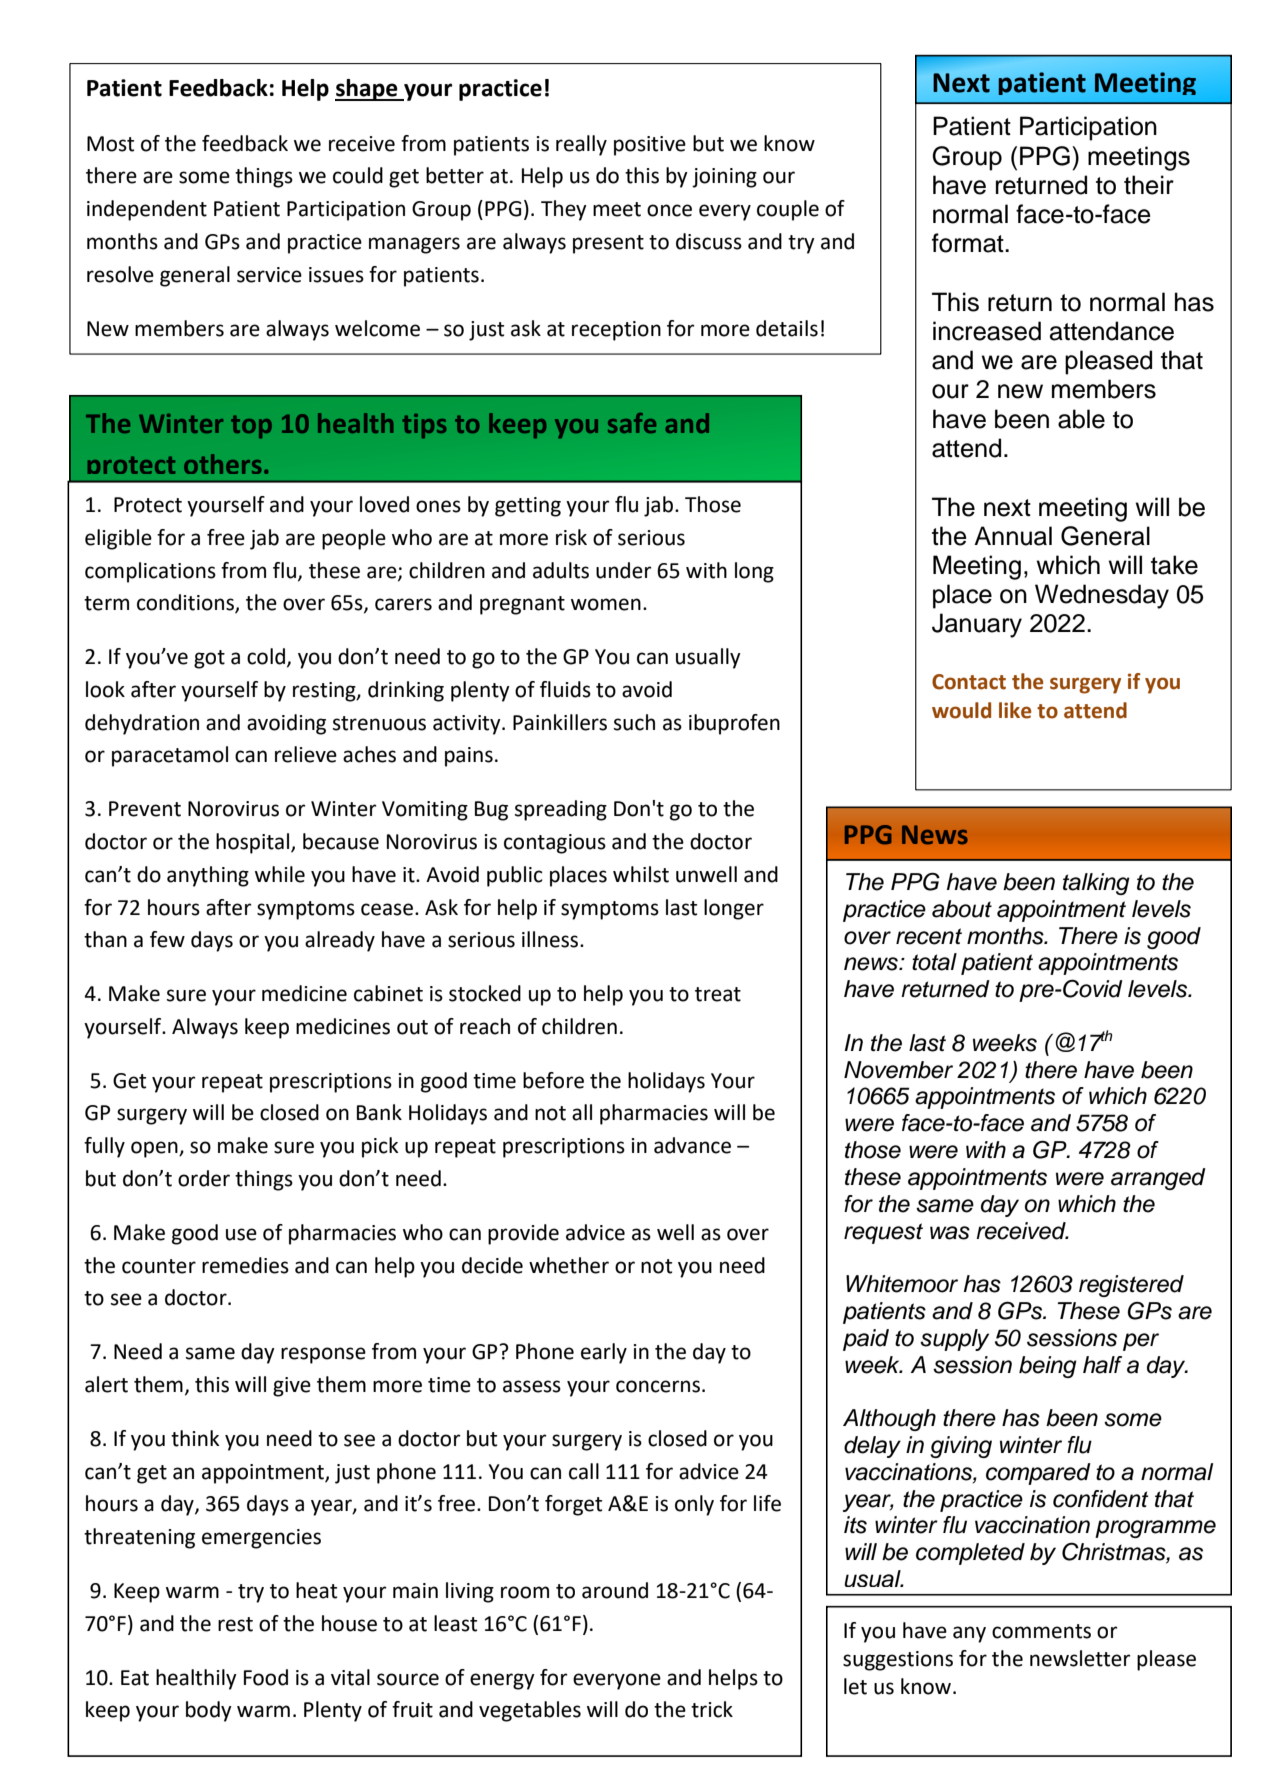 The height and width of the image is (1784, 1262). What do you see at coordinates (110, 144) in the image?
I see `Most` at bounding box center [110, 144].
